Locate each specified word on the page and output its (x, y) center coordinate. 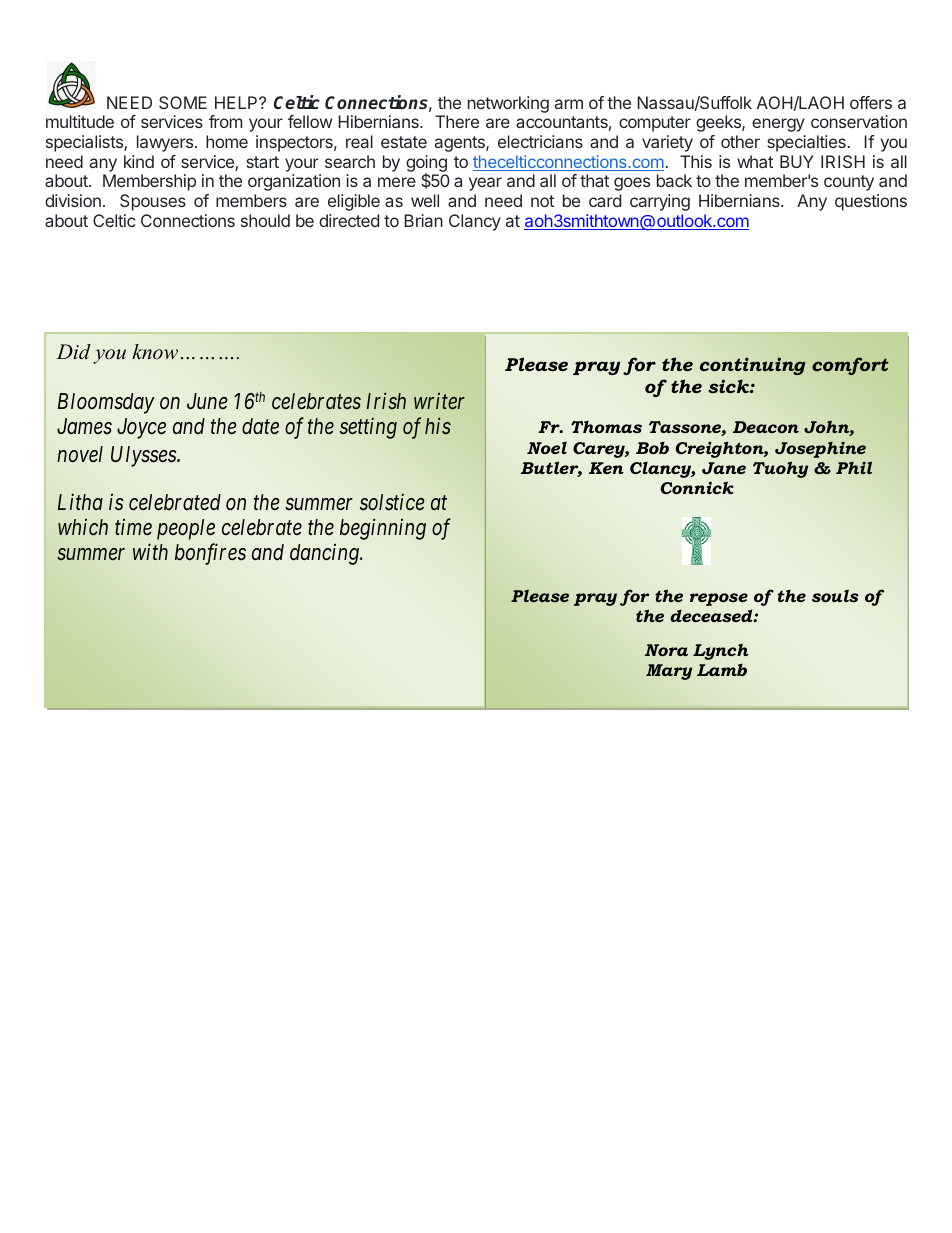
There (457, 121)
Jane (724, 468)
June (207, 401)
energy (778, 125)
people (186, 529)
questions (871, 202)
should (265, 220)
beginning (383, 529)
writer (439, 401)
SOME (183, 102)
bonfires (210, 554)
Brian (423, 220)
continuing (753, 366)
